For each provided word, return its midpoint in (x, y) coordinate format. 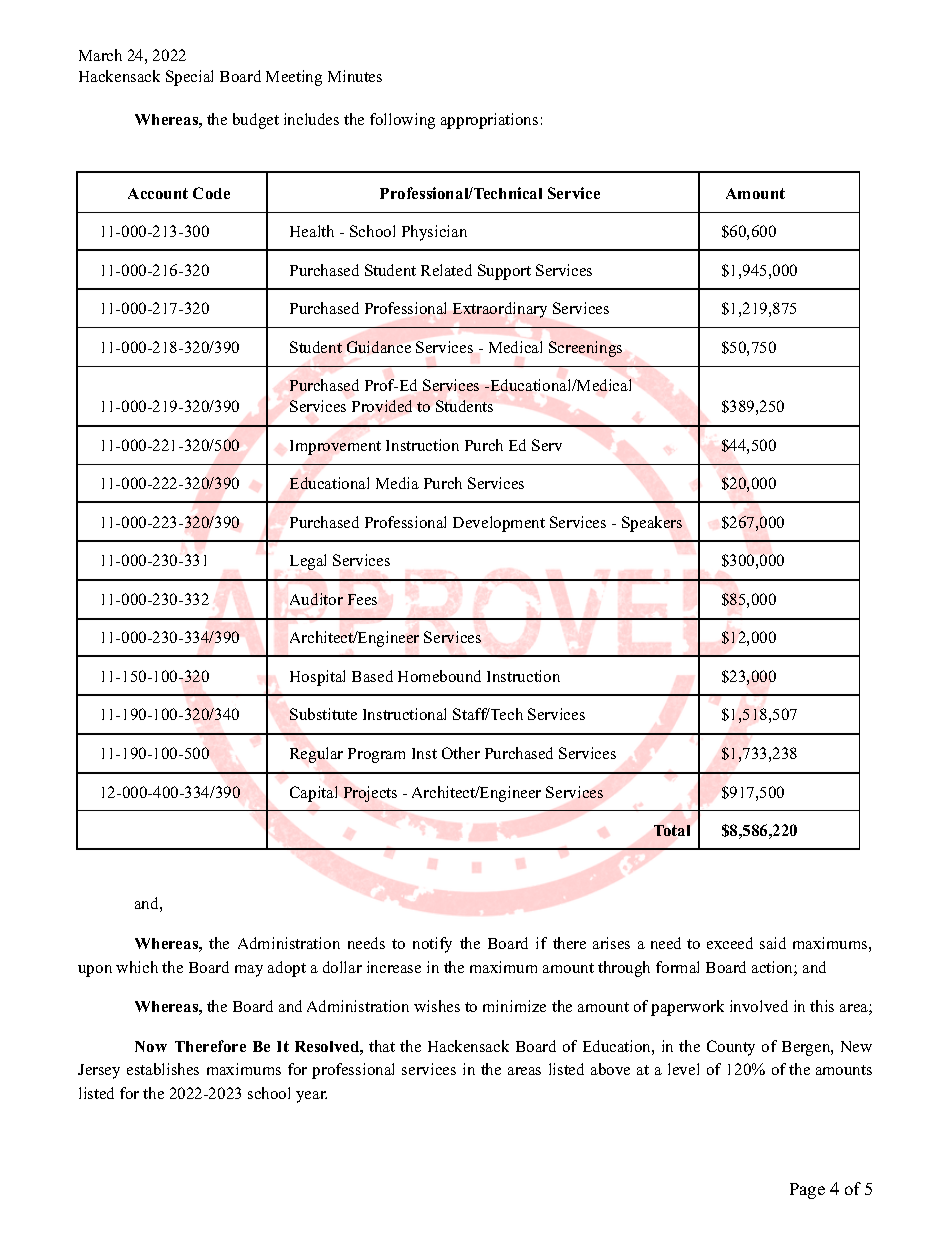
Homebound (439, 676)
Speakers (652, 524)
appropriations (489, 121)
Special (189, 78)
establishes (163, 1069)
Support (504, 272)
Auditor (316, 599)
